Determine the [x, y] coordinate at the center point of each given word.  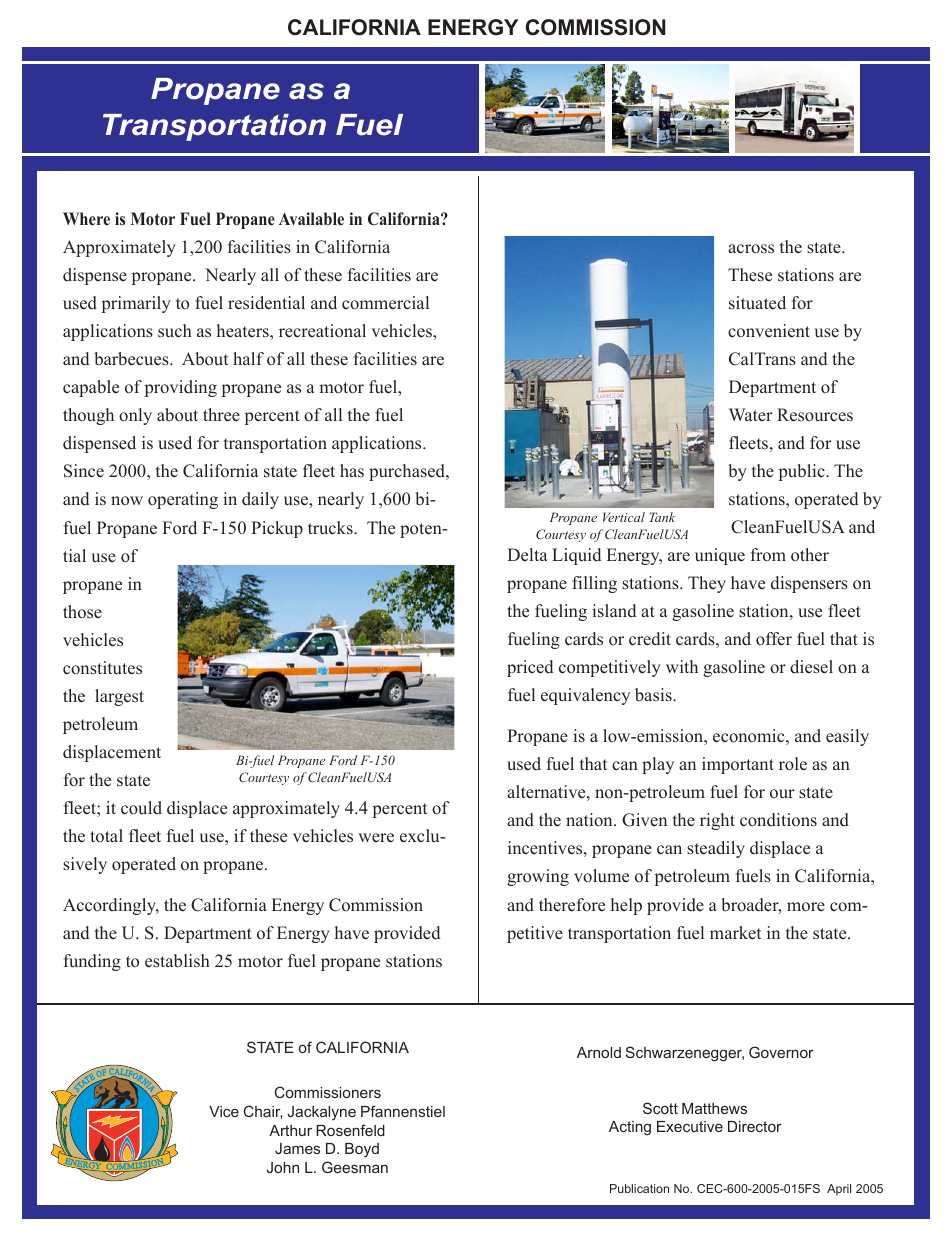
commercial [385, 303]
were [376, 838]
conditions [778, 820]
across [751, 249]
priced [530, 668]
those [82, 612]
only [135, 416]
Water [751, 415]
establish [177, 961]
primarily [136, 304]
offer [774, 639]
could [141, 808]
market [735, 933]
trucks [331, 528]
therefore [572, 905]
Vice [224, 1111]
